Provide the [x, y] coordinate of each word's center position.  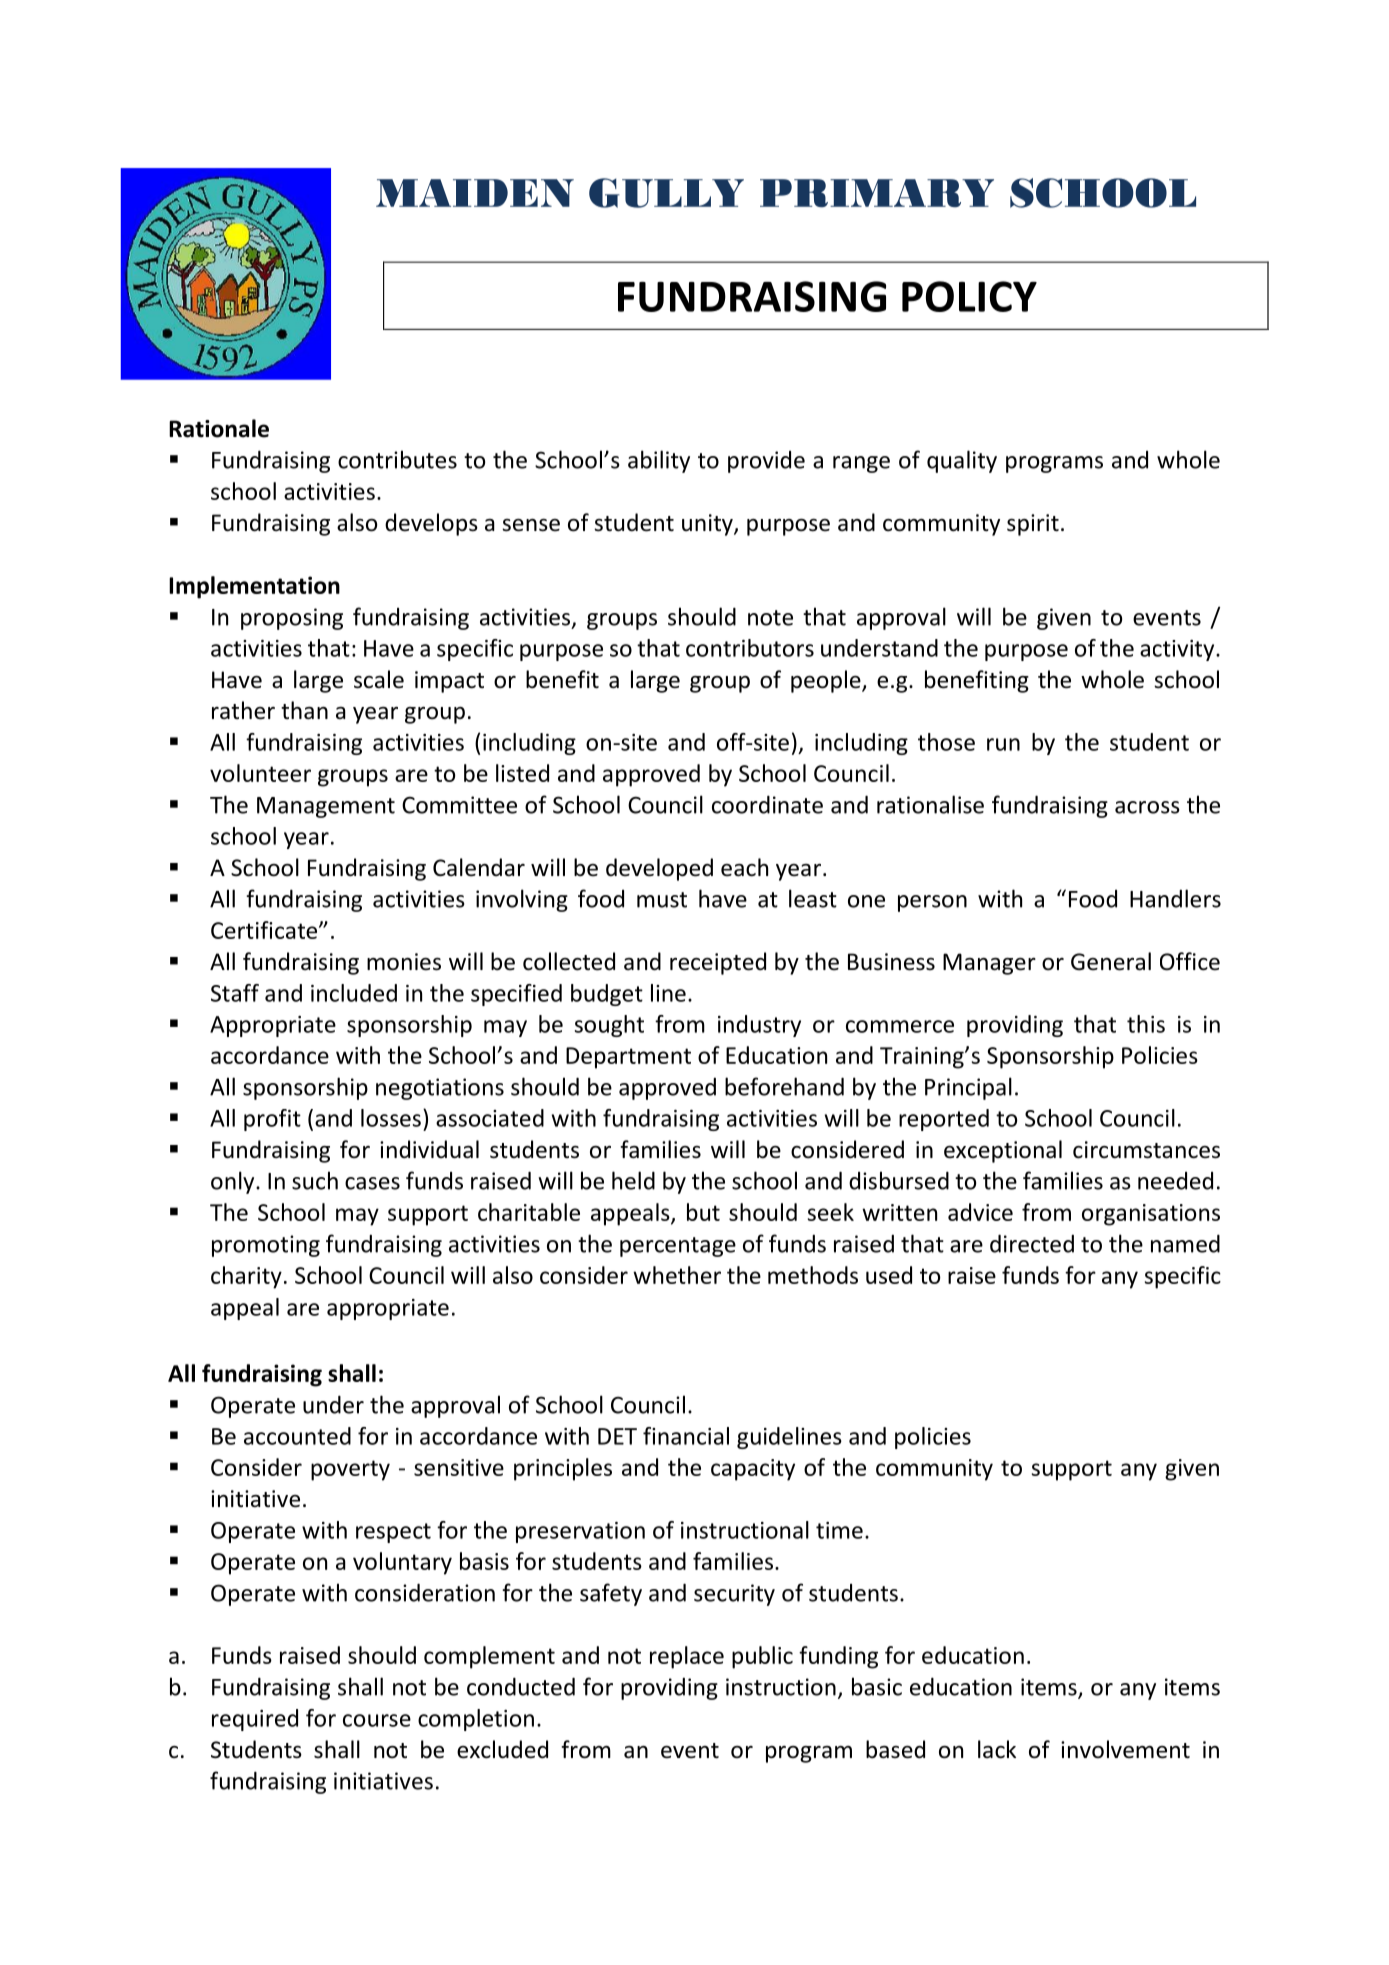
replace [687, 1657]
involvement [1125, 1749]
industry [759, 1026]
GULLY [666, 193]
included [354, 993]
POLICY [969, 296]
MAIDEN [475, 193]
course [377, 1720]
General [1111, 961]
